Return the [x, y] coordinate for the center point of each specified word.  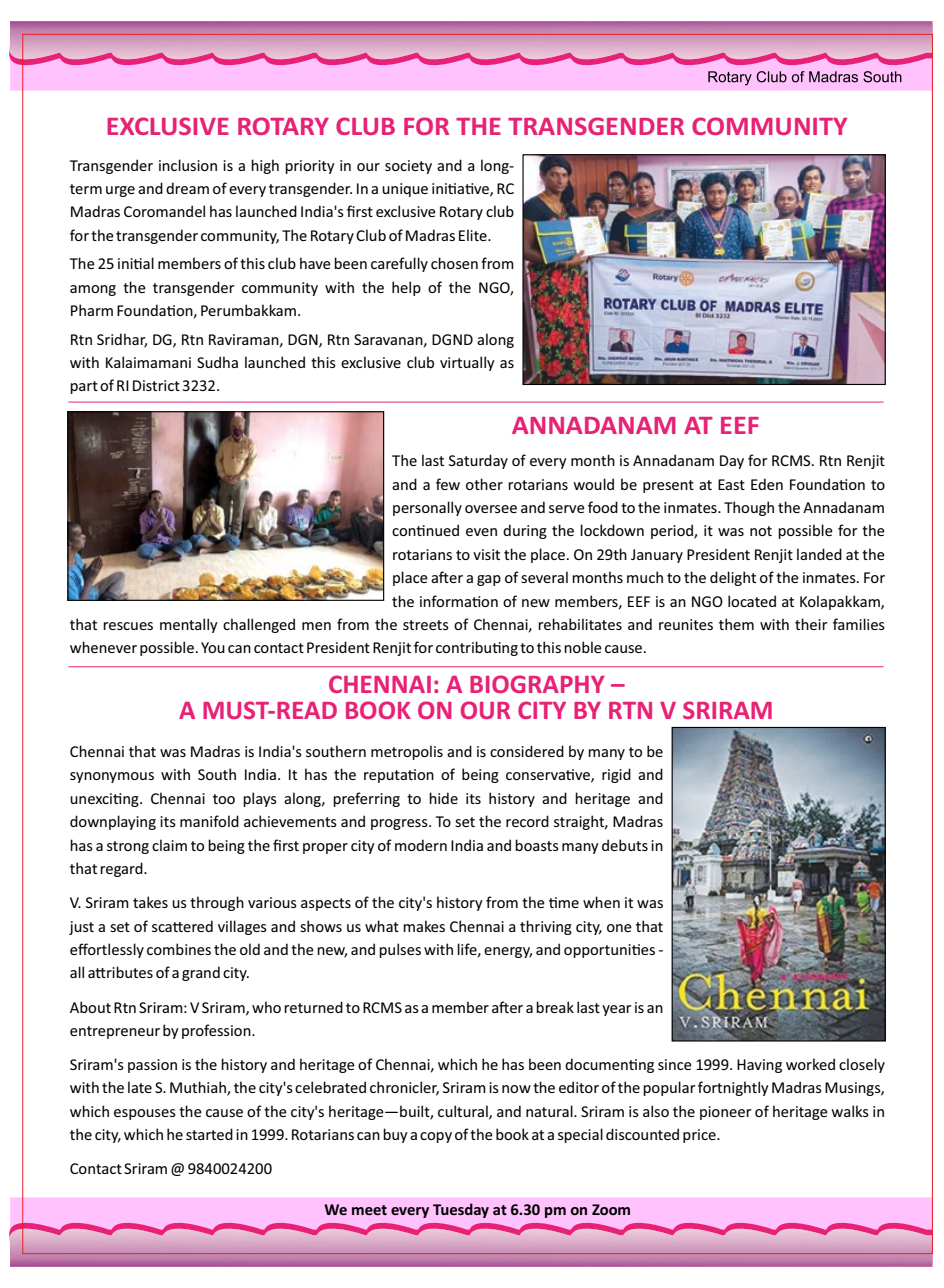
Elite [474, 235]
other [484, 484]
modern [421, 845]
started [209, 1134]
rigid [616, 775]
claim [169, 845]
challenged [259, 625]
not [761, 531]
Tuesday [461, 1210]
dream [187, 188]
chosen [454, 263]
